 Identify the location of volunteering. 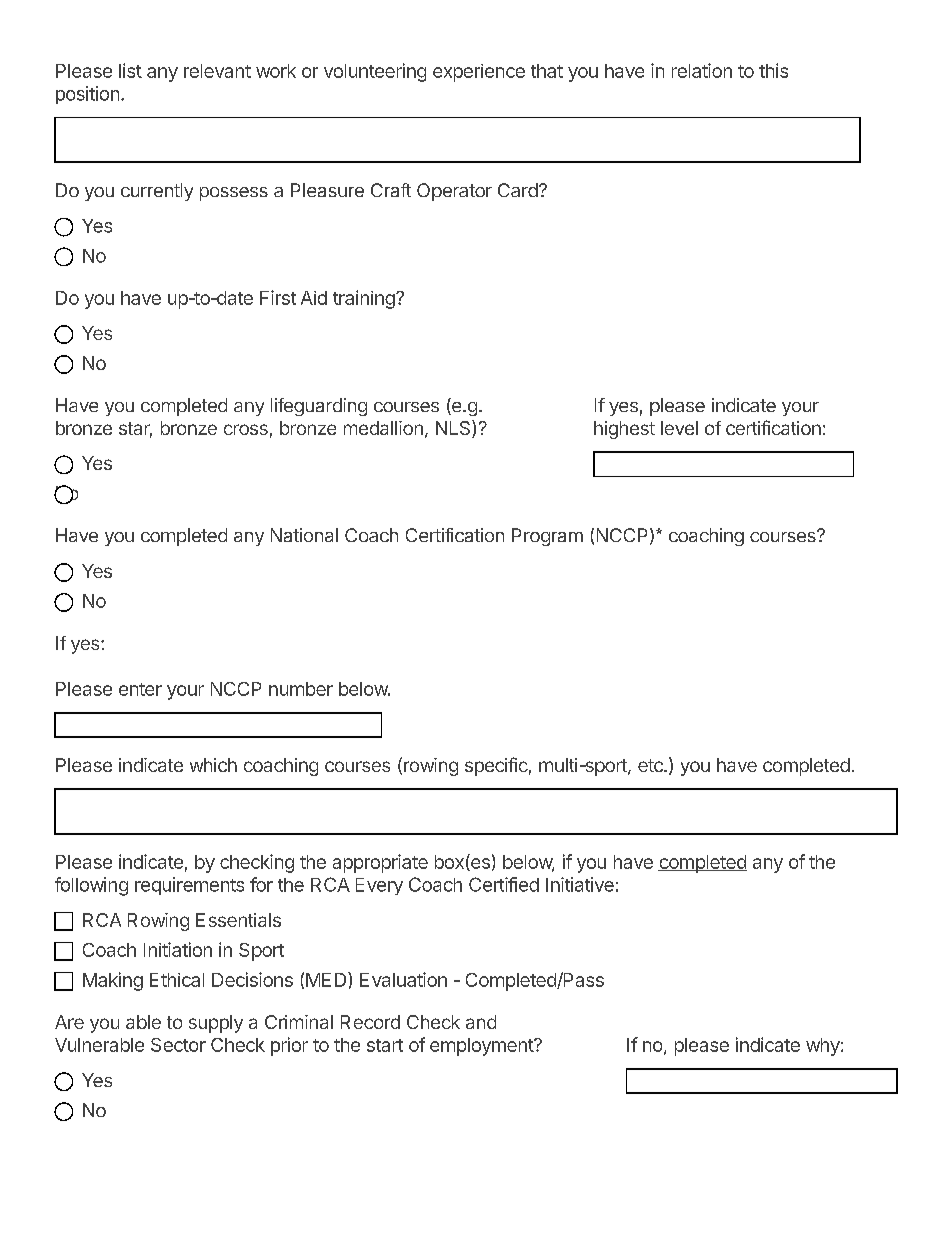
(375, 72).
